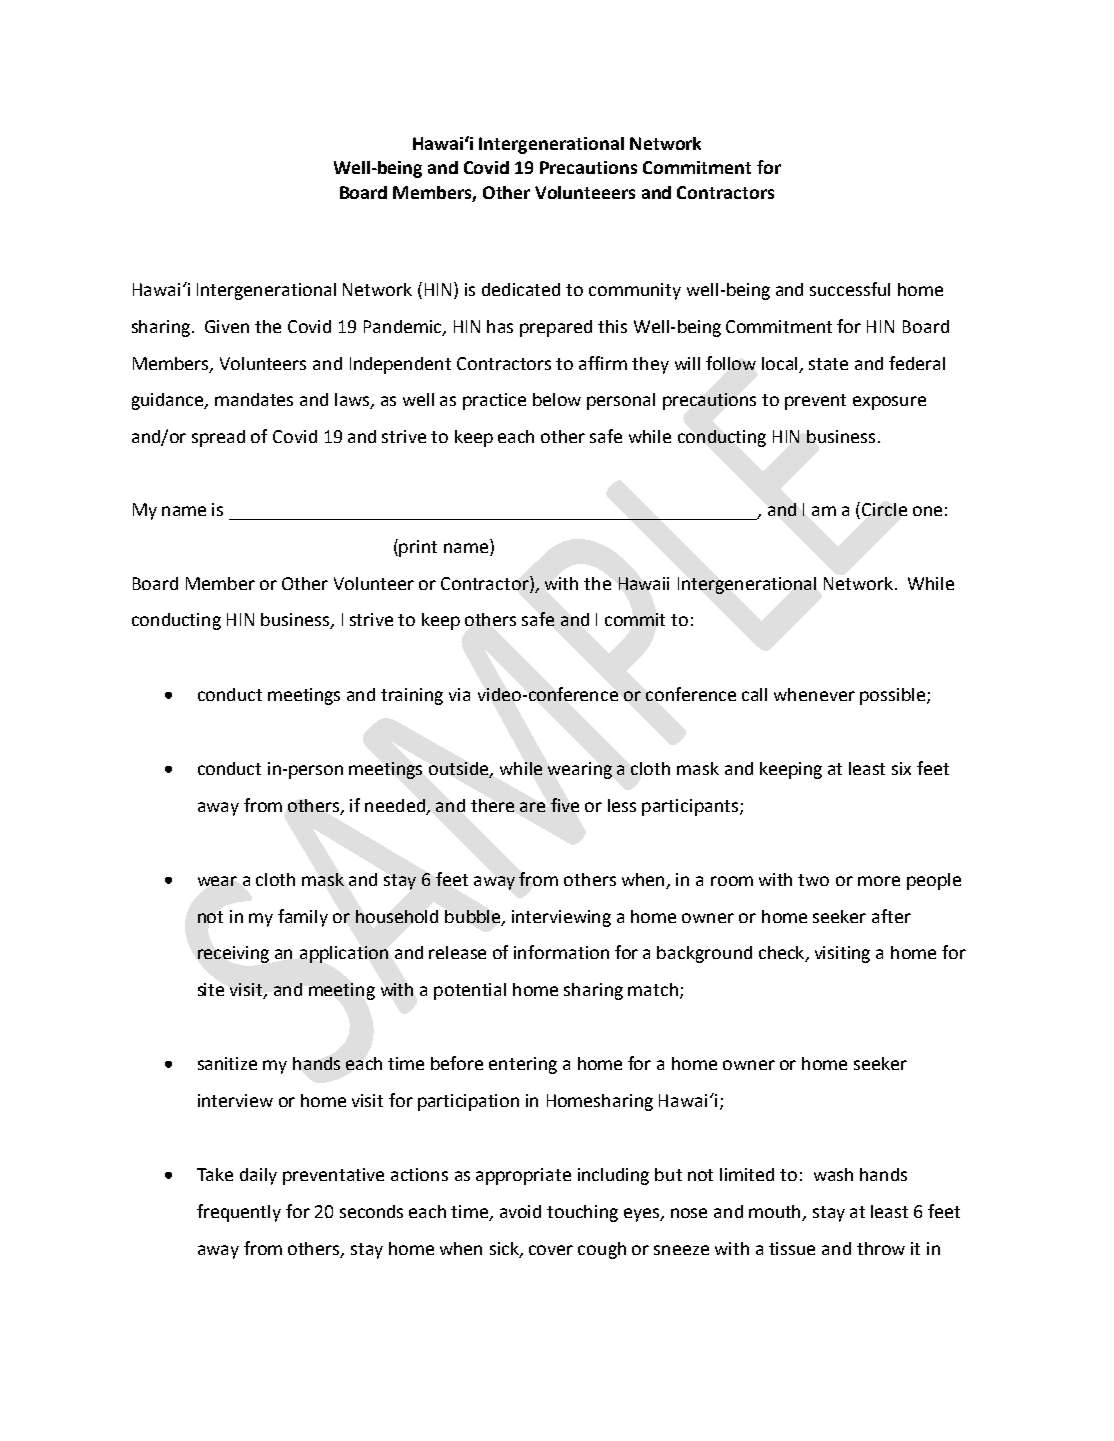 This document has width=1114, height=1441. What do you see at coordinates (239, 1213) in the document?
I see `frequently` at bounding box center [239, 1213].
